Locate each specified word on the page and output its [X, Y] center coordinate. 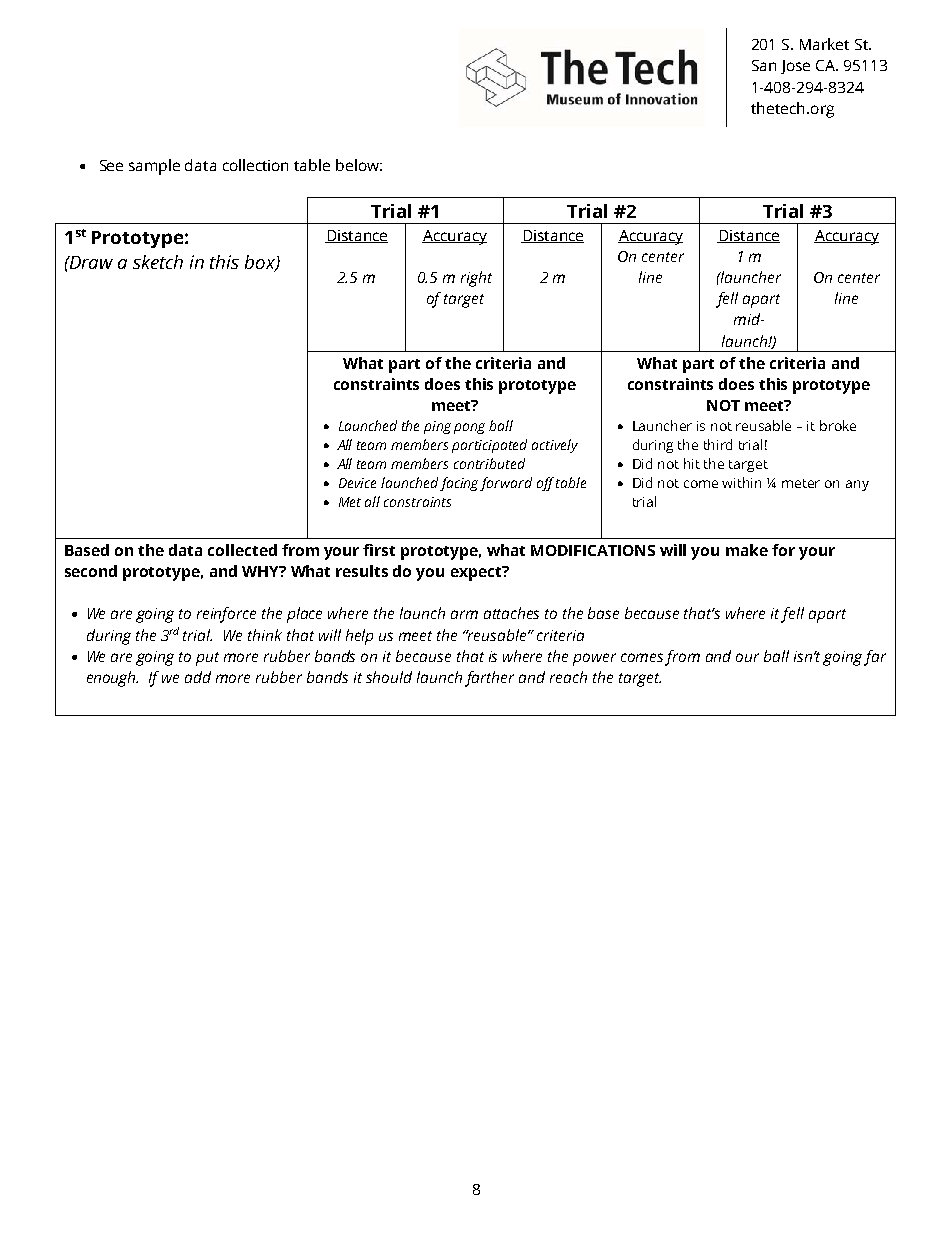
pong [469, 428]
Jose [795, 67]
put [207, 659]
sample [154, 167]
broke [838, 425]
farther [489, 679]
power [594, 659]
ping [437, 427]
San [764, 65]
